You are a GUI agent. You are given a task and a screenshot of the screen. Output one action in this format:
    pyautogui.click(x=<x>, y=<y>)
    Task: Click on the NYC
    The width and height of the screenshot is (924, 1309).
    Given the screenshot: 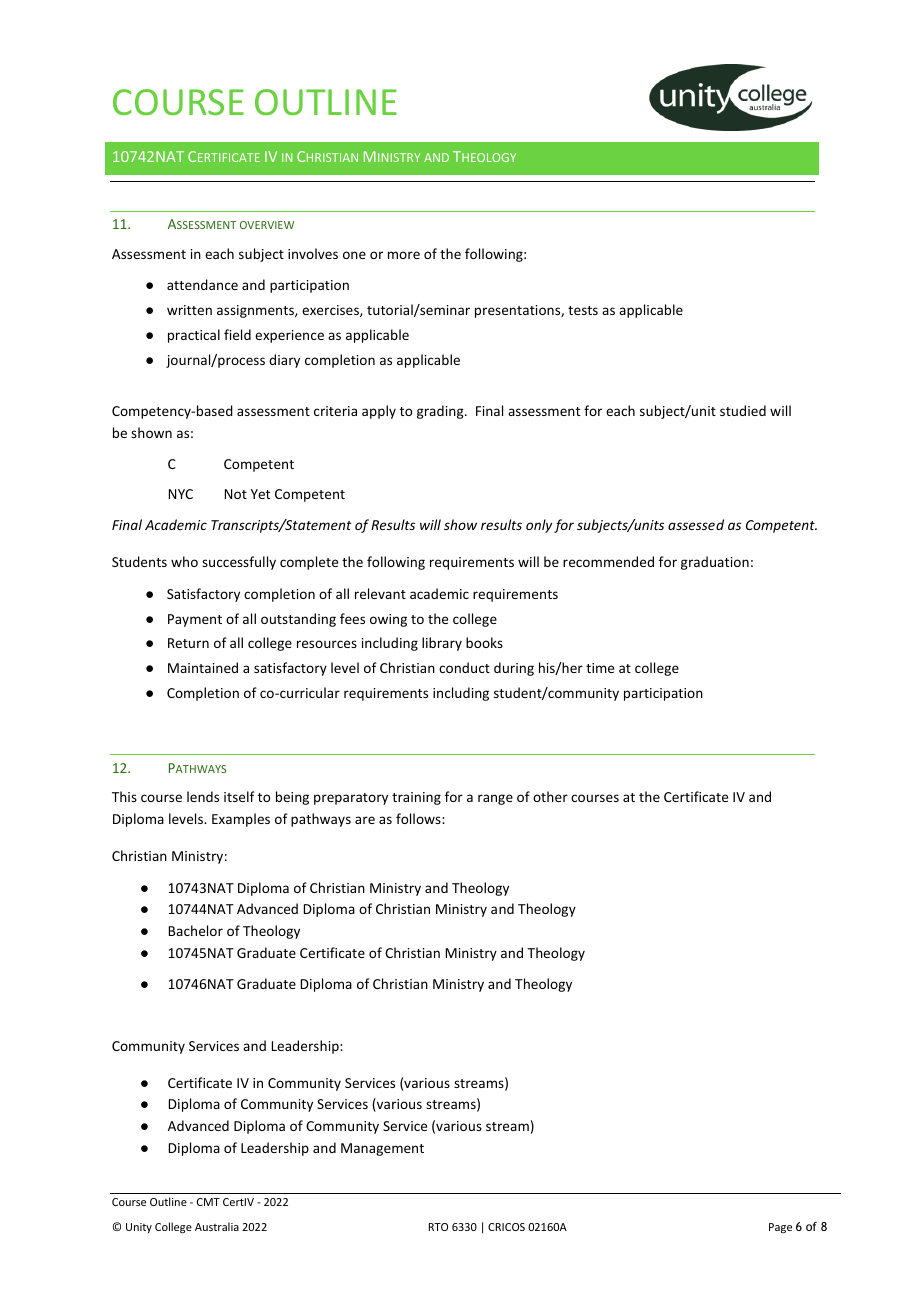 What is the action you would take?
    pyautogui.click(x=181, y=494)
